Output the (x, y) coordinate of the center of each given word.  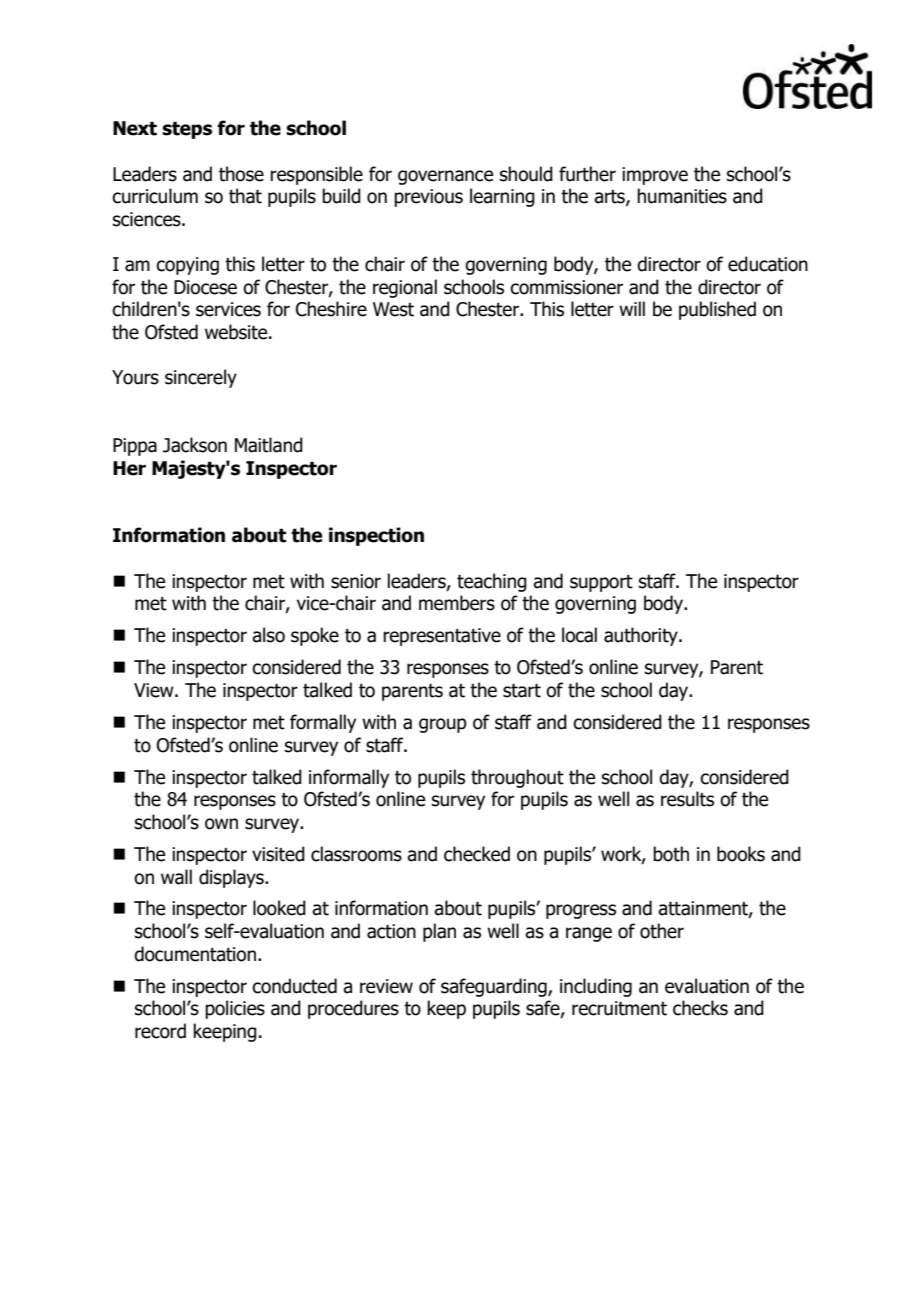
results (687, 799)
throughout (517, 778)
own (221, 824)
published (717, 310)
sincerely (201, 378)
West (393, 309)
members (457, 603)
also (268, 635)
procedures (353, 1009)
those (241, 174)
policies (235, 1009)
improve (655, 176)
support (601, 583)
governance (445, 177)
